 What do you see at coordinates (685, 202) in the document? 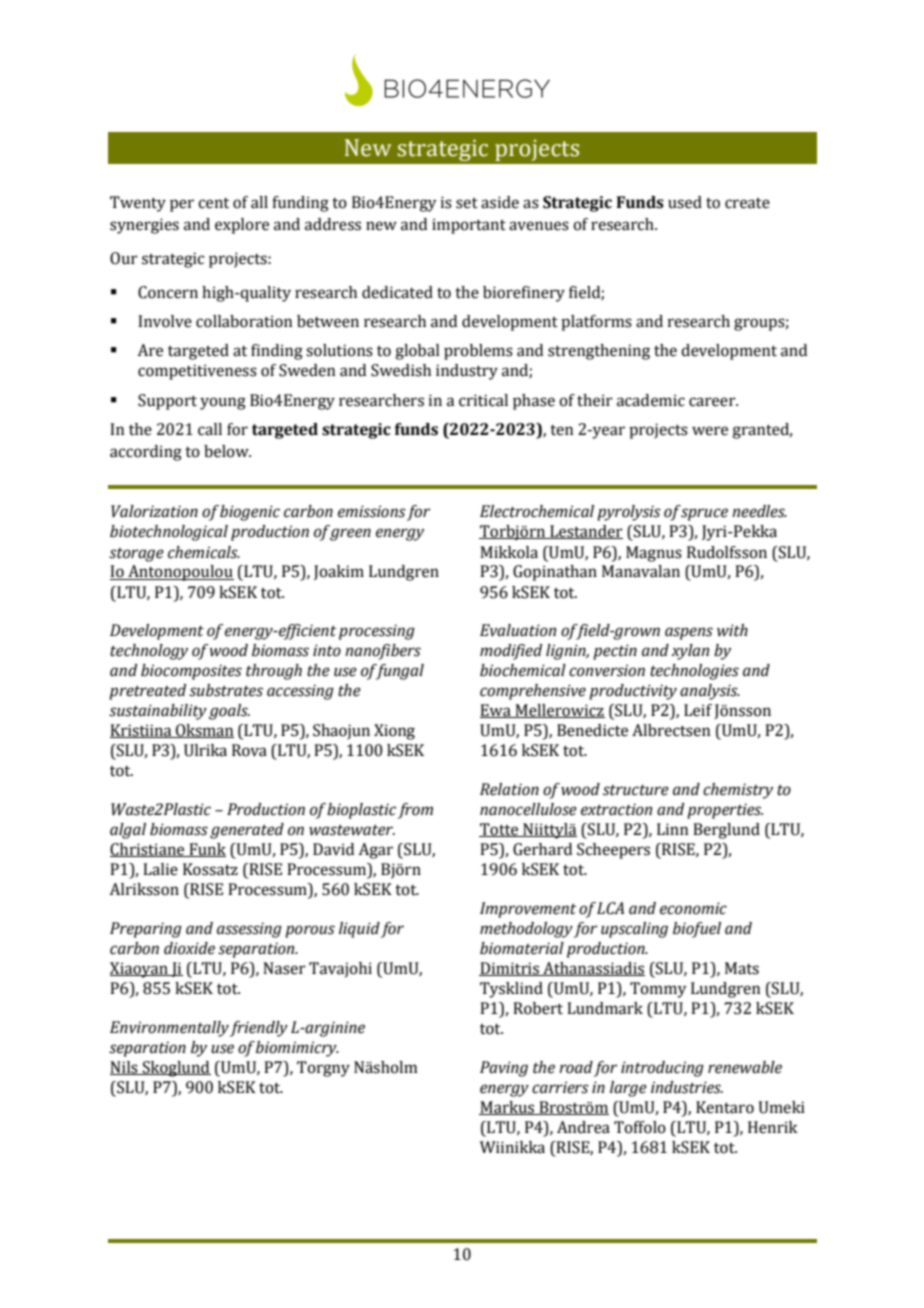
I see `used` at bounding box center [685, 202].
